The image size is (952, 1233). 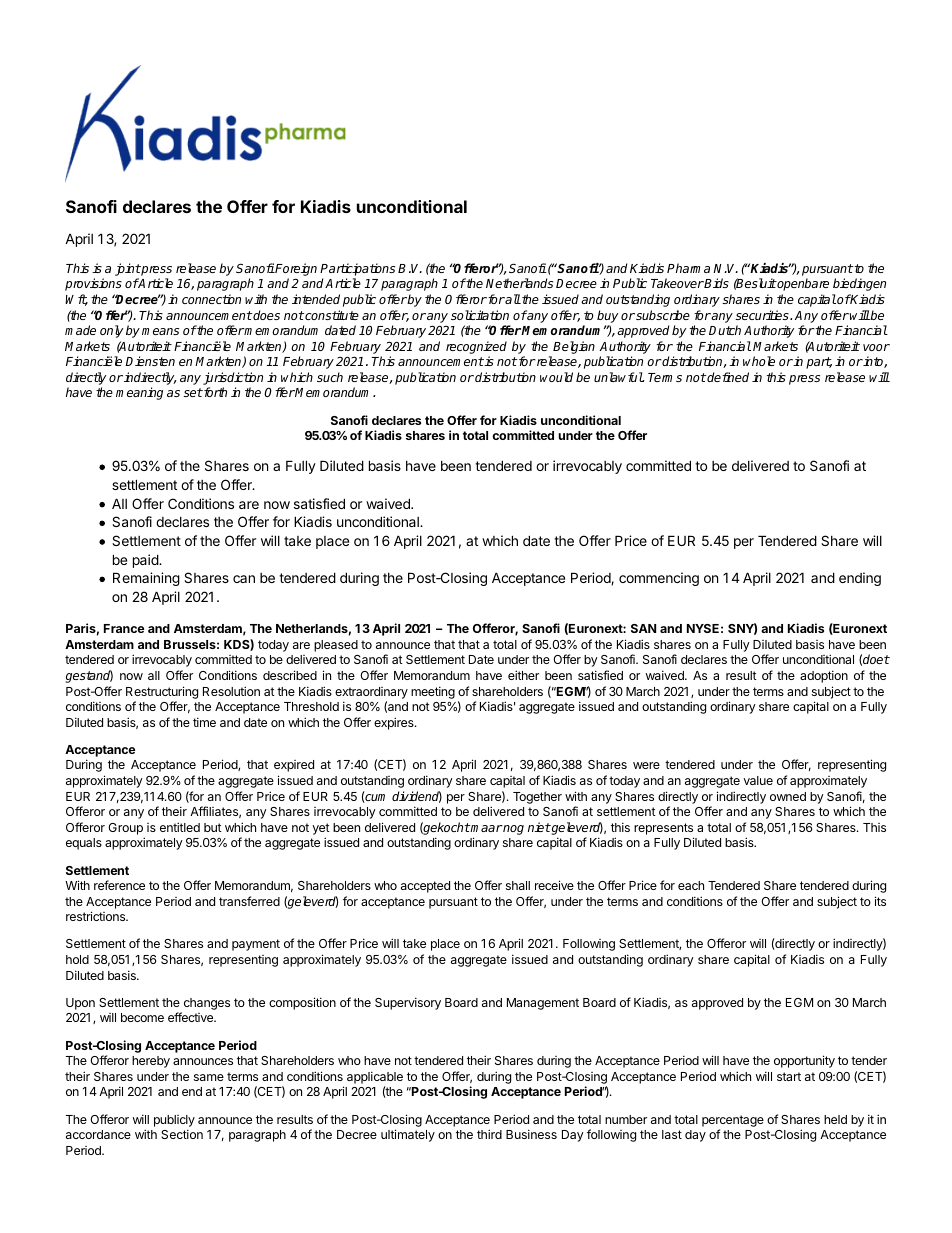 I want to click on commencing, so click(x=659, y=579).
